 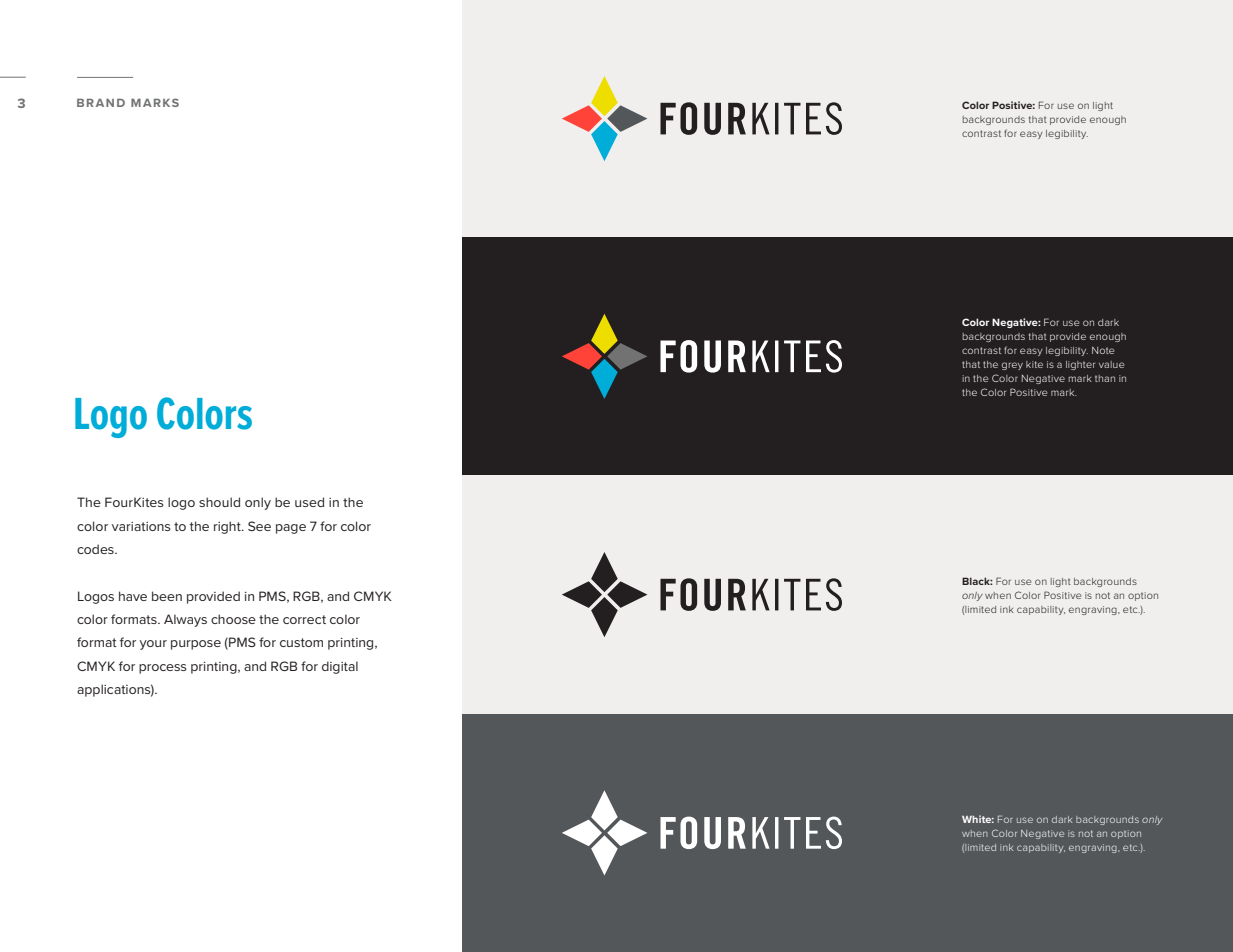 What do you see at coordinates (1105, 378) in the screenshot?
I see `than` at bounding box center [1105, 378].
